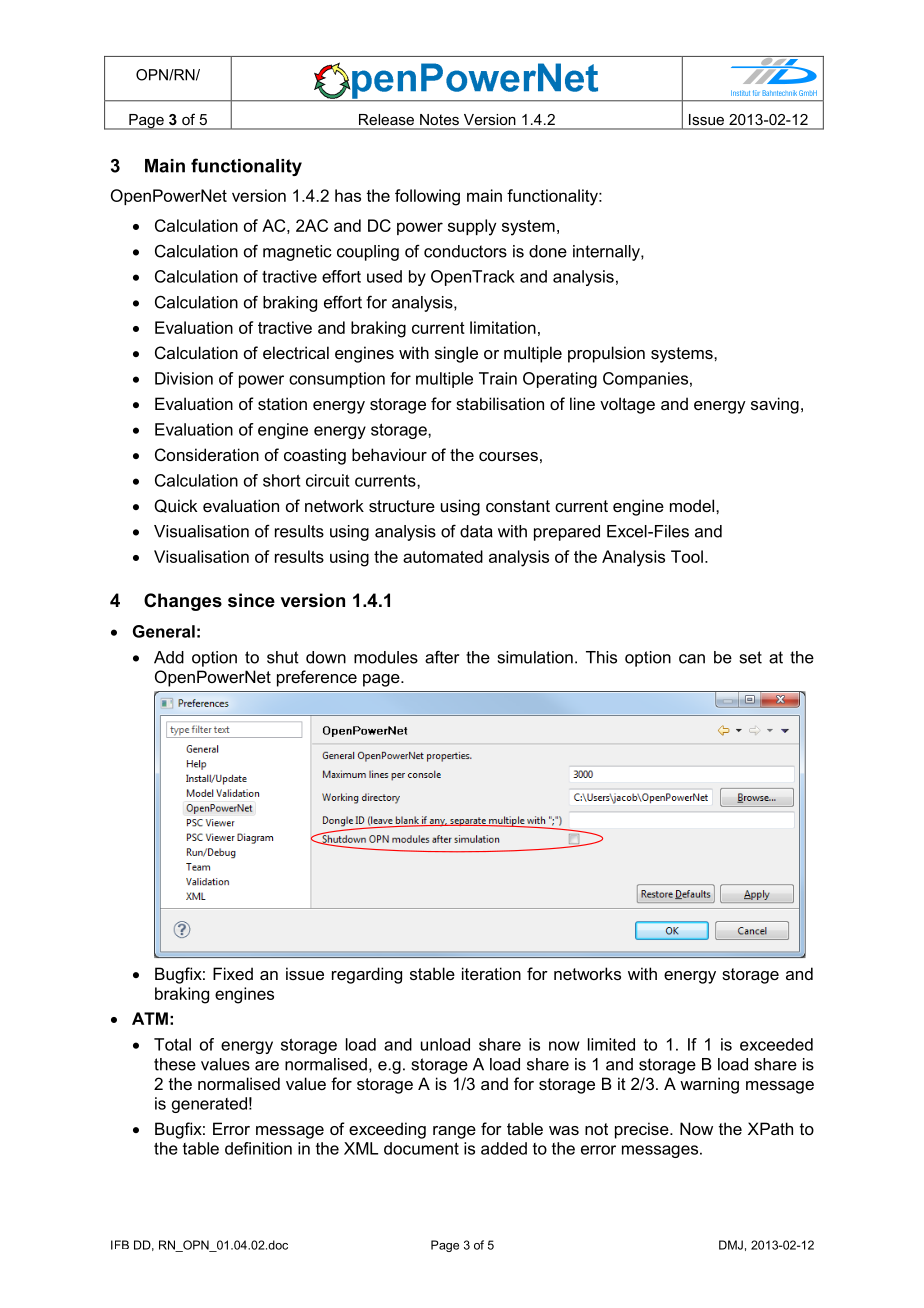 Image resolution: width=924 pixels, height=1308 pixels. Describe the element at coordinates (209, 1105) in the screenshot. I see `generated` at that location.
